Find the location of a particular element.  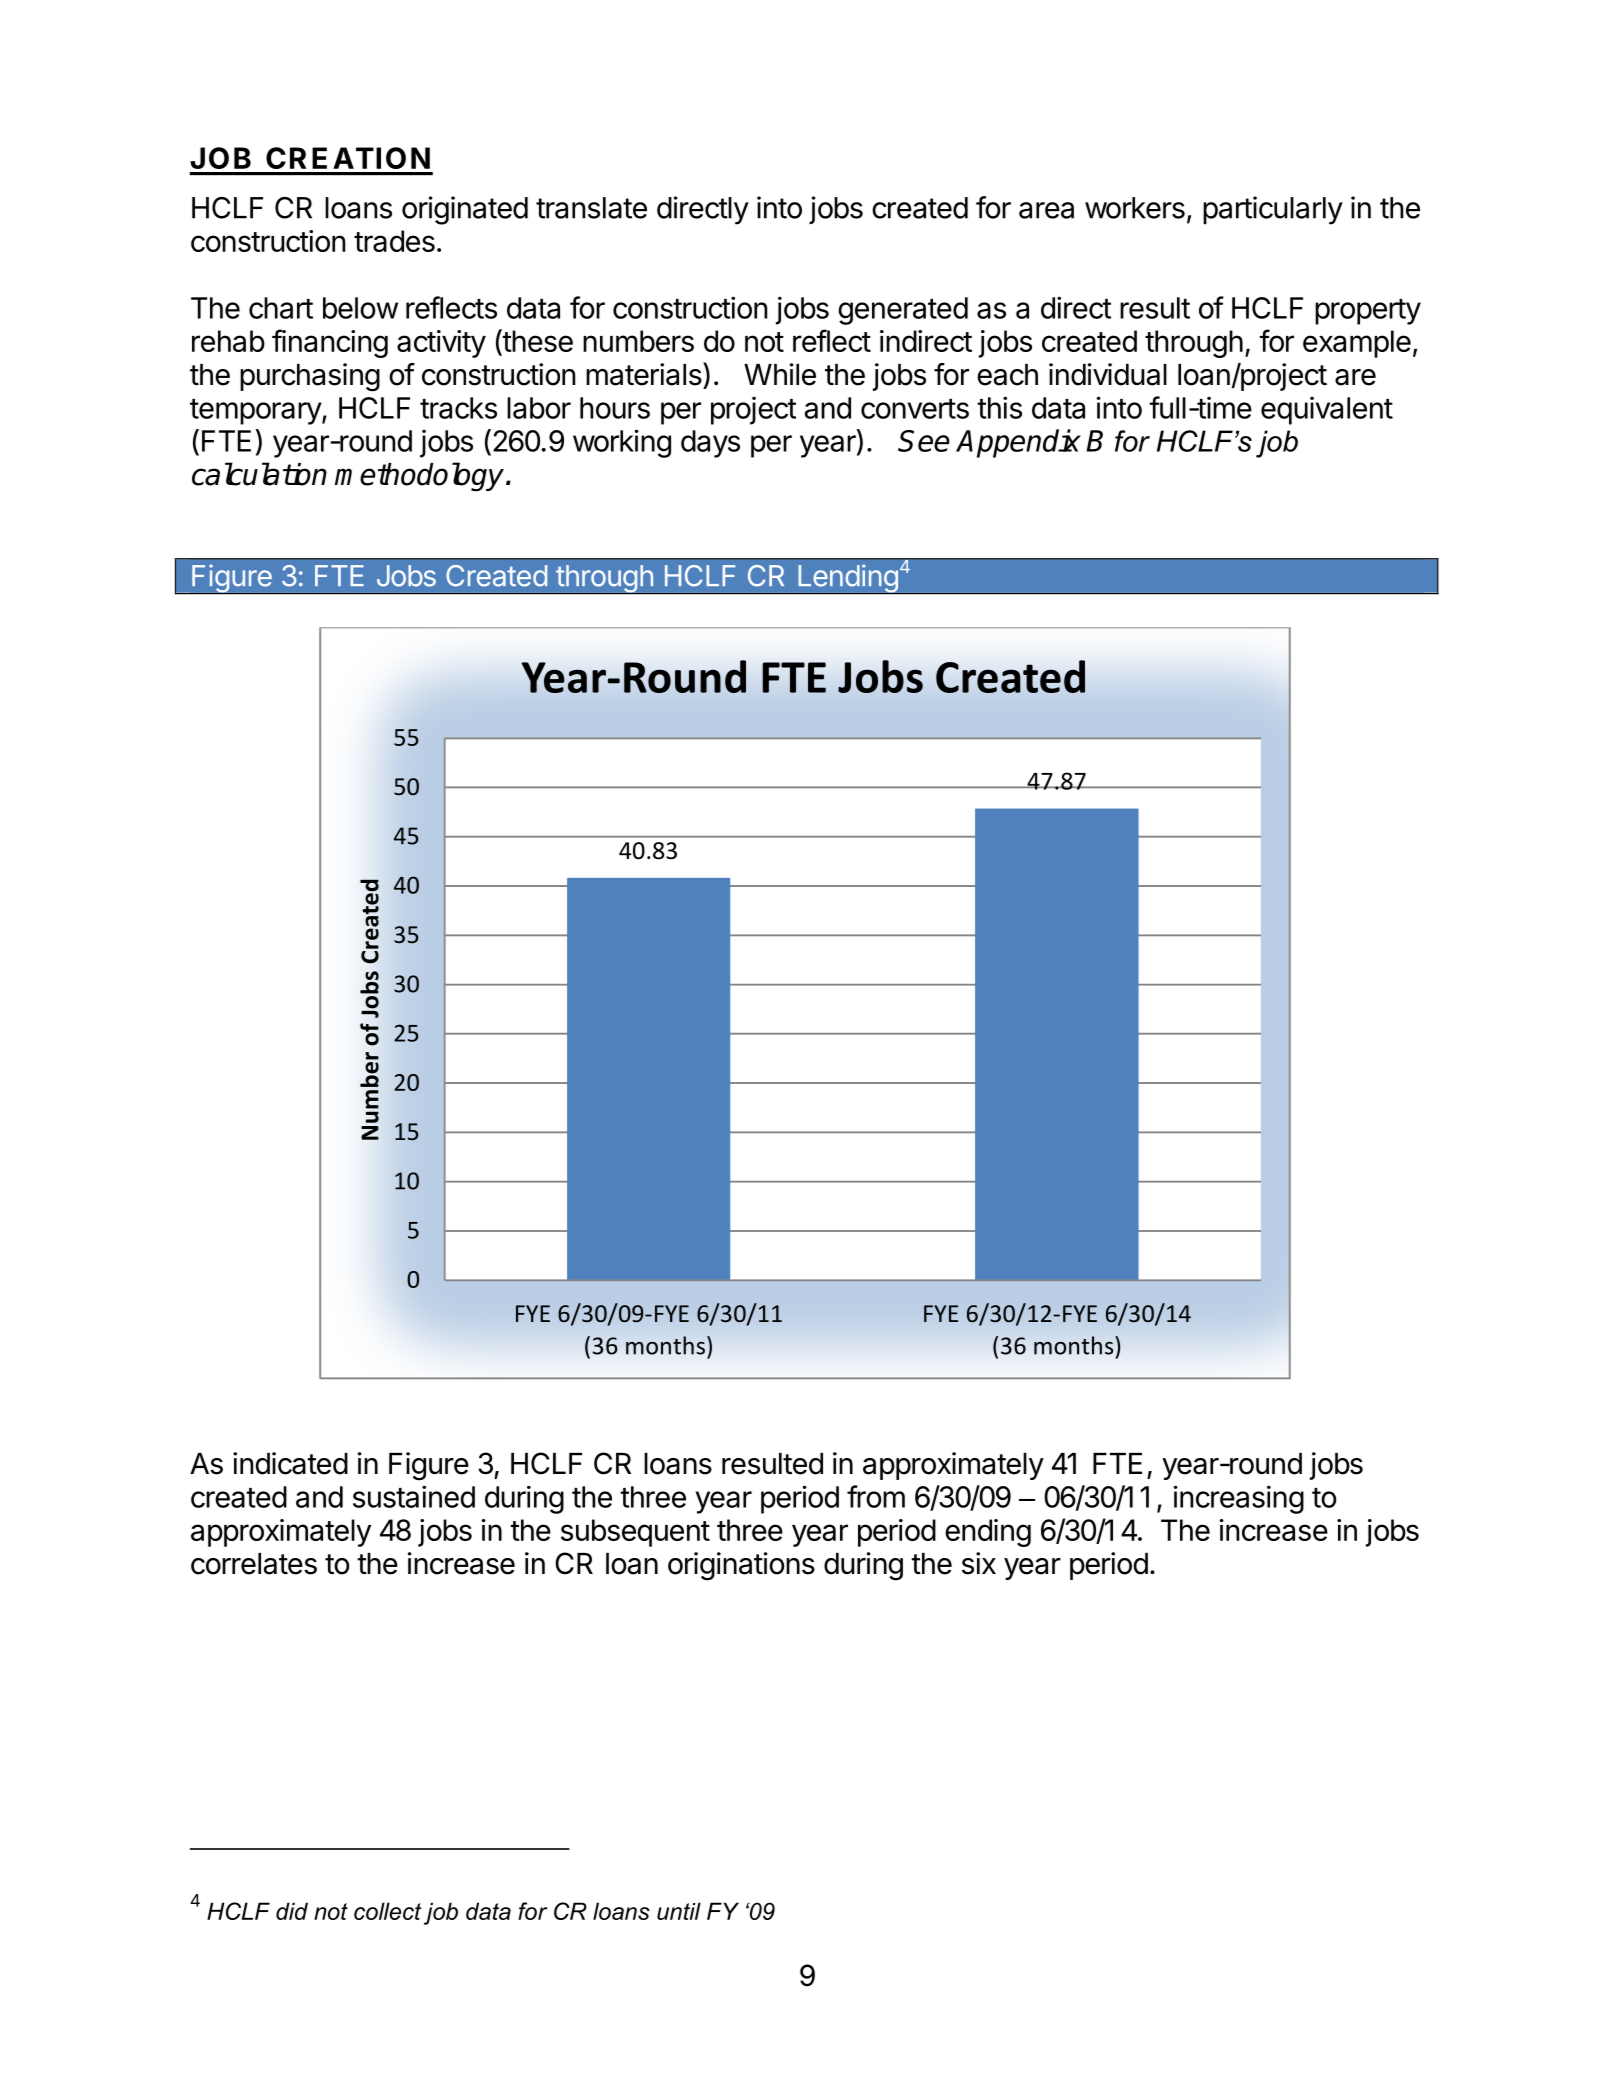

generated is located at coordinates (903, 311).
